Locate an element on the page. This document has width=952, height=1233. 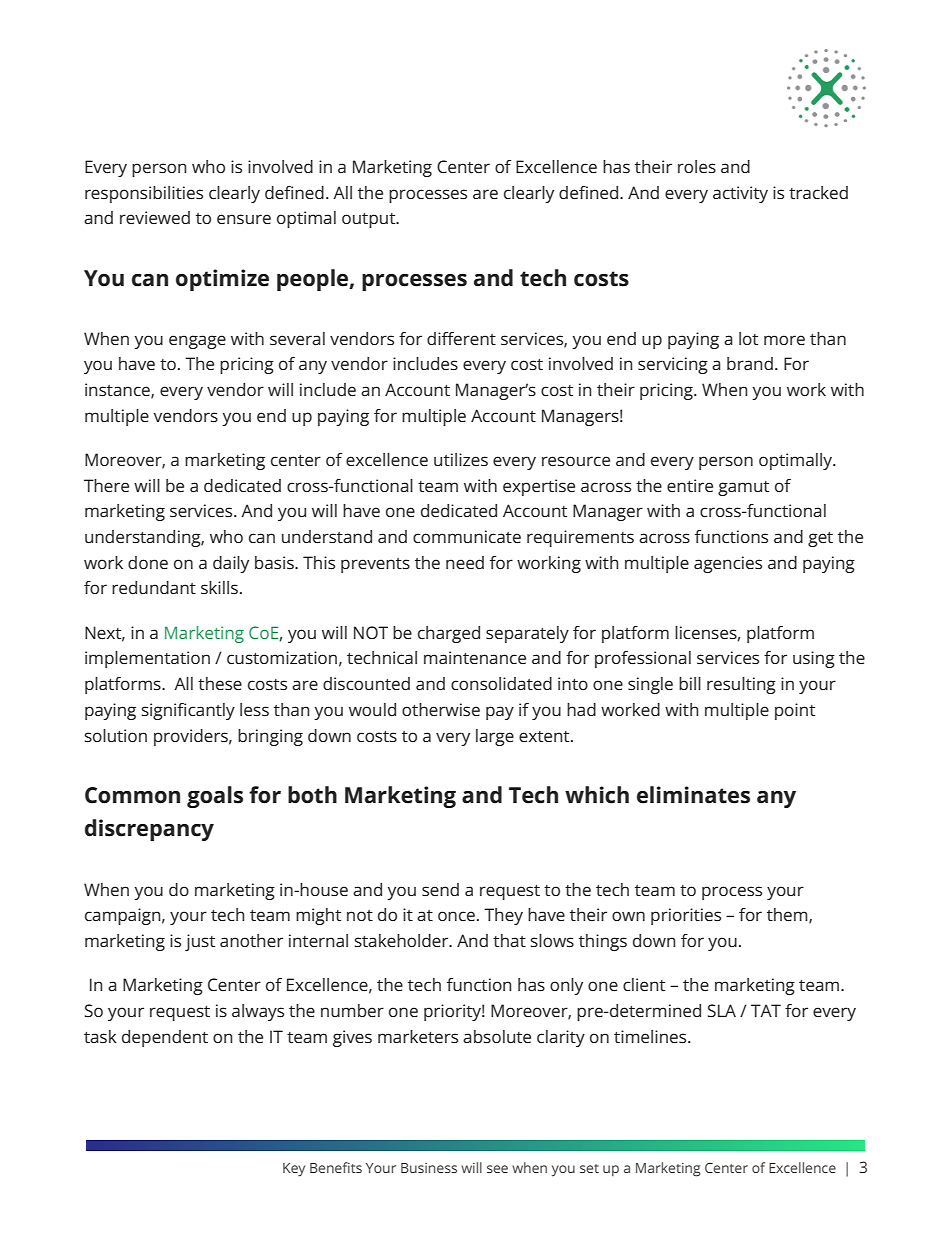
large is located at coordinates (495, 737).
